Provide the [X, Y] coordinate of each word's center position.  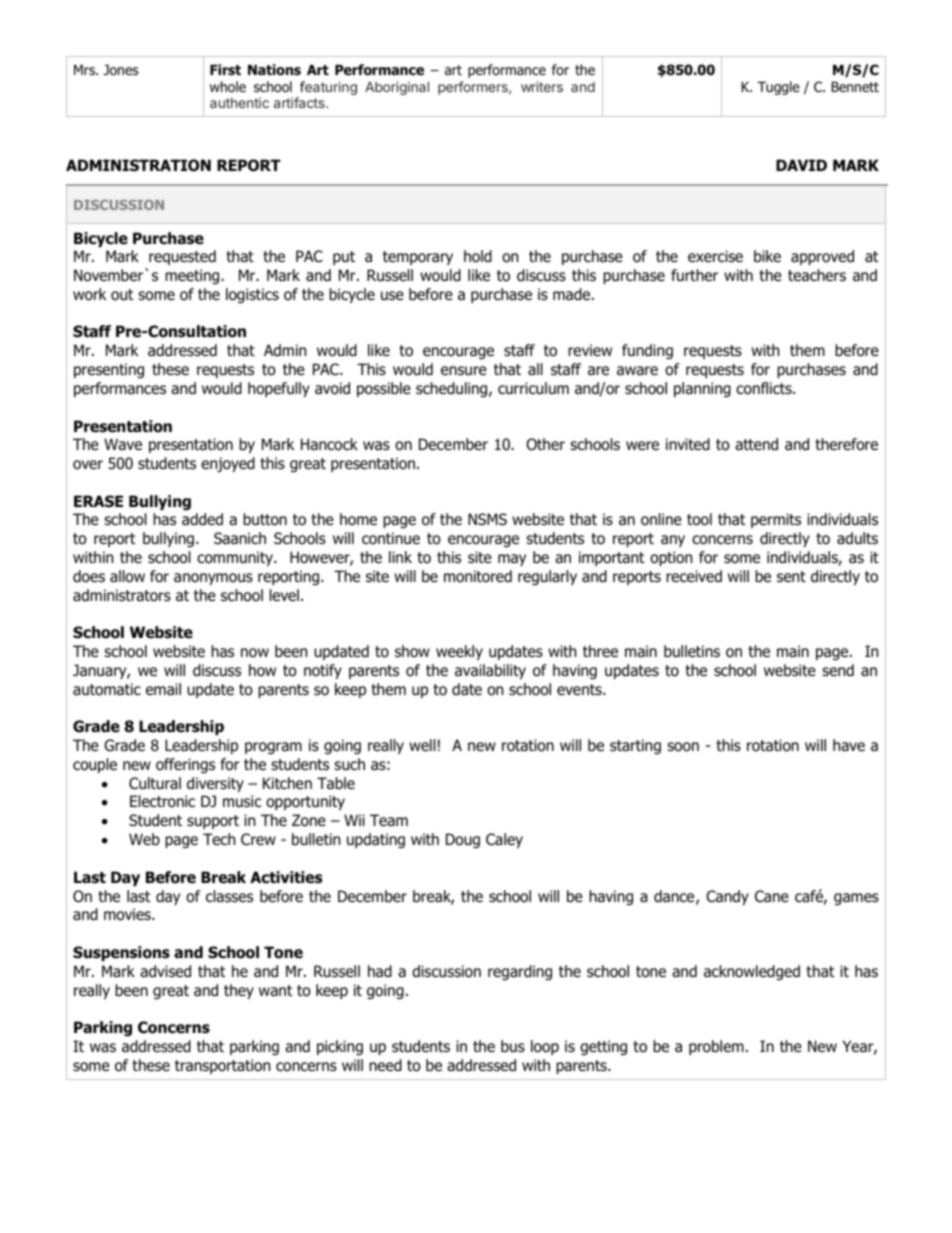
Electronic [162, 801]
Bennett [855, 87]
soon [683, 747]
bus [513, 1046]
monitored [478, 576]
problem [716, 1047]
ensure [464, 370]
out [122, 295]
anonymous [213, 579]
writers [542, 86]
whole [228, 87]
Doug [463, 840]
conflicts [765, 388]
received [694, 576]
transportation [222, 1066]
